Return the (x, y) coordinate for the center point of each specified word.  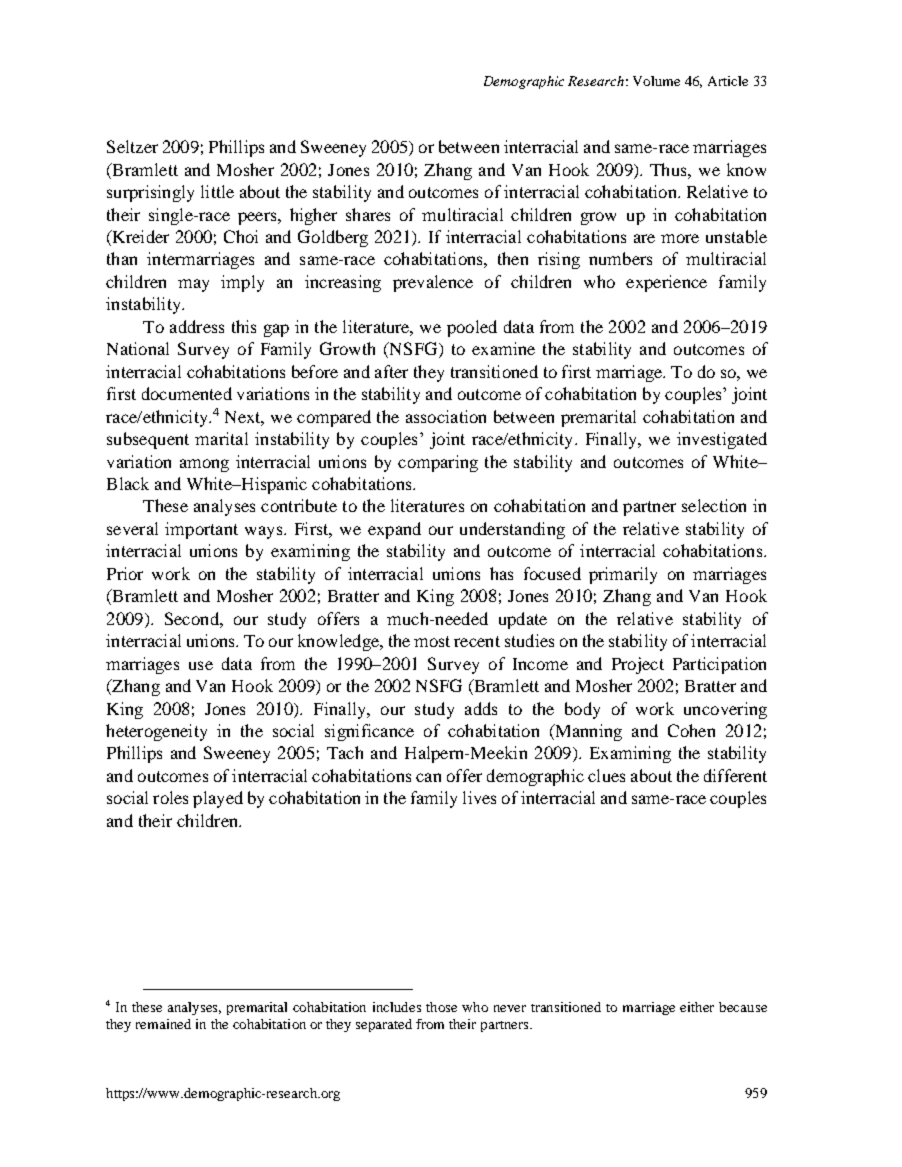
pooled (472, 328)
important (201, 530)
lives (479, 797)
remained (163, 1024)
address (197, 326)
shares (368, 214)
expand (394, 530)
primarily (623, 575)
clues (606, 775)
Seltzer (132, 146)
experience (666, 283)
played (218, 799)
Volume (656, 81)
